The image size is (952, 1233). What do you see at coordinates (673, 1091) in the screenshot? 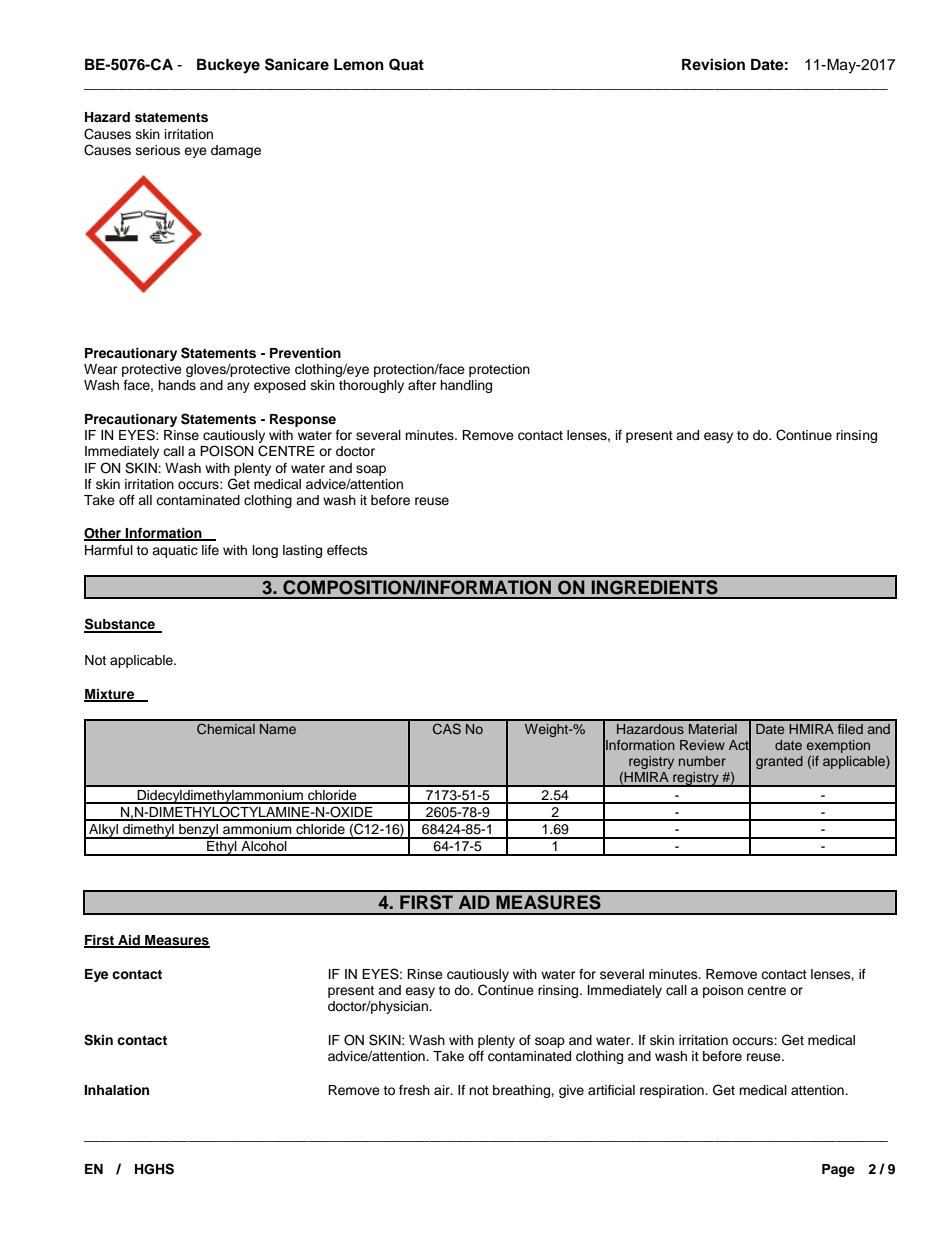
I see `respiration` at bounding box center [673, 1091].
